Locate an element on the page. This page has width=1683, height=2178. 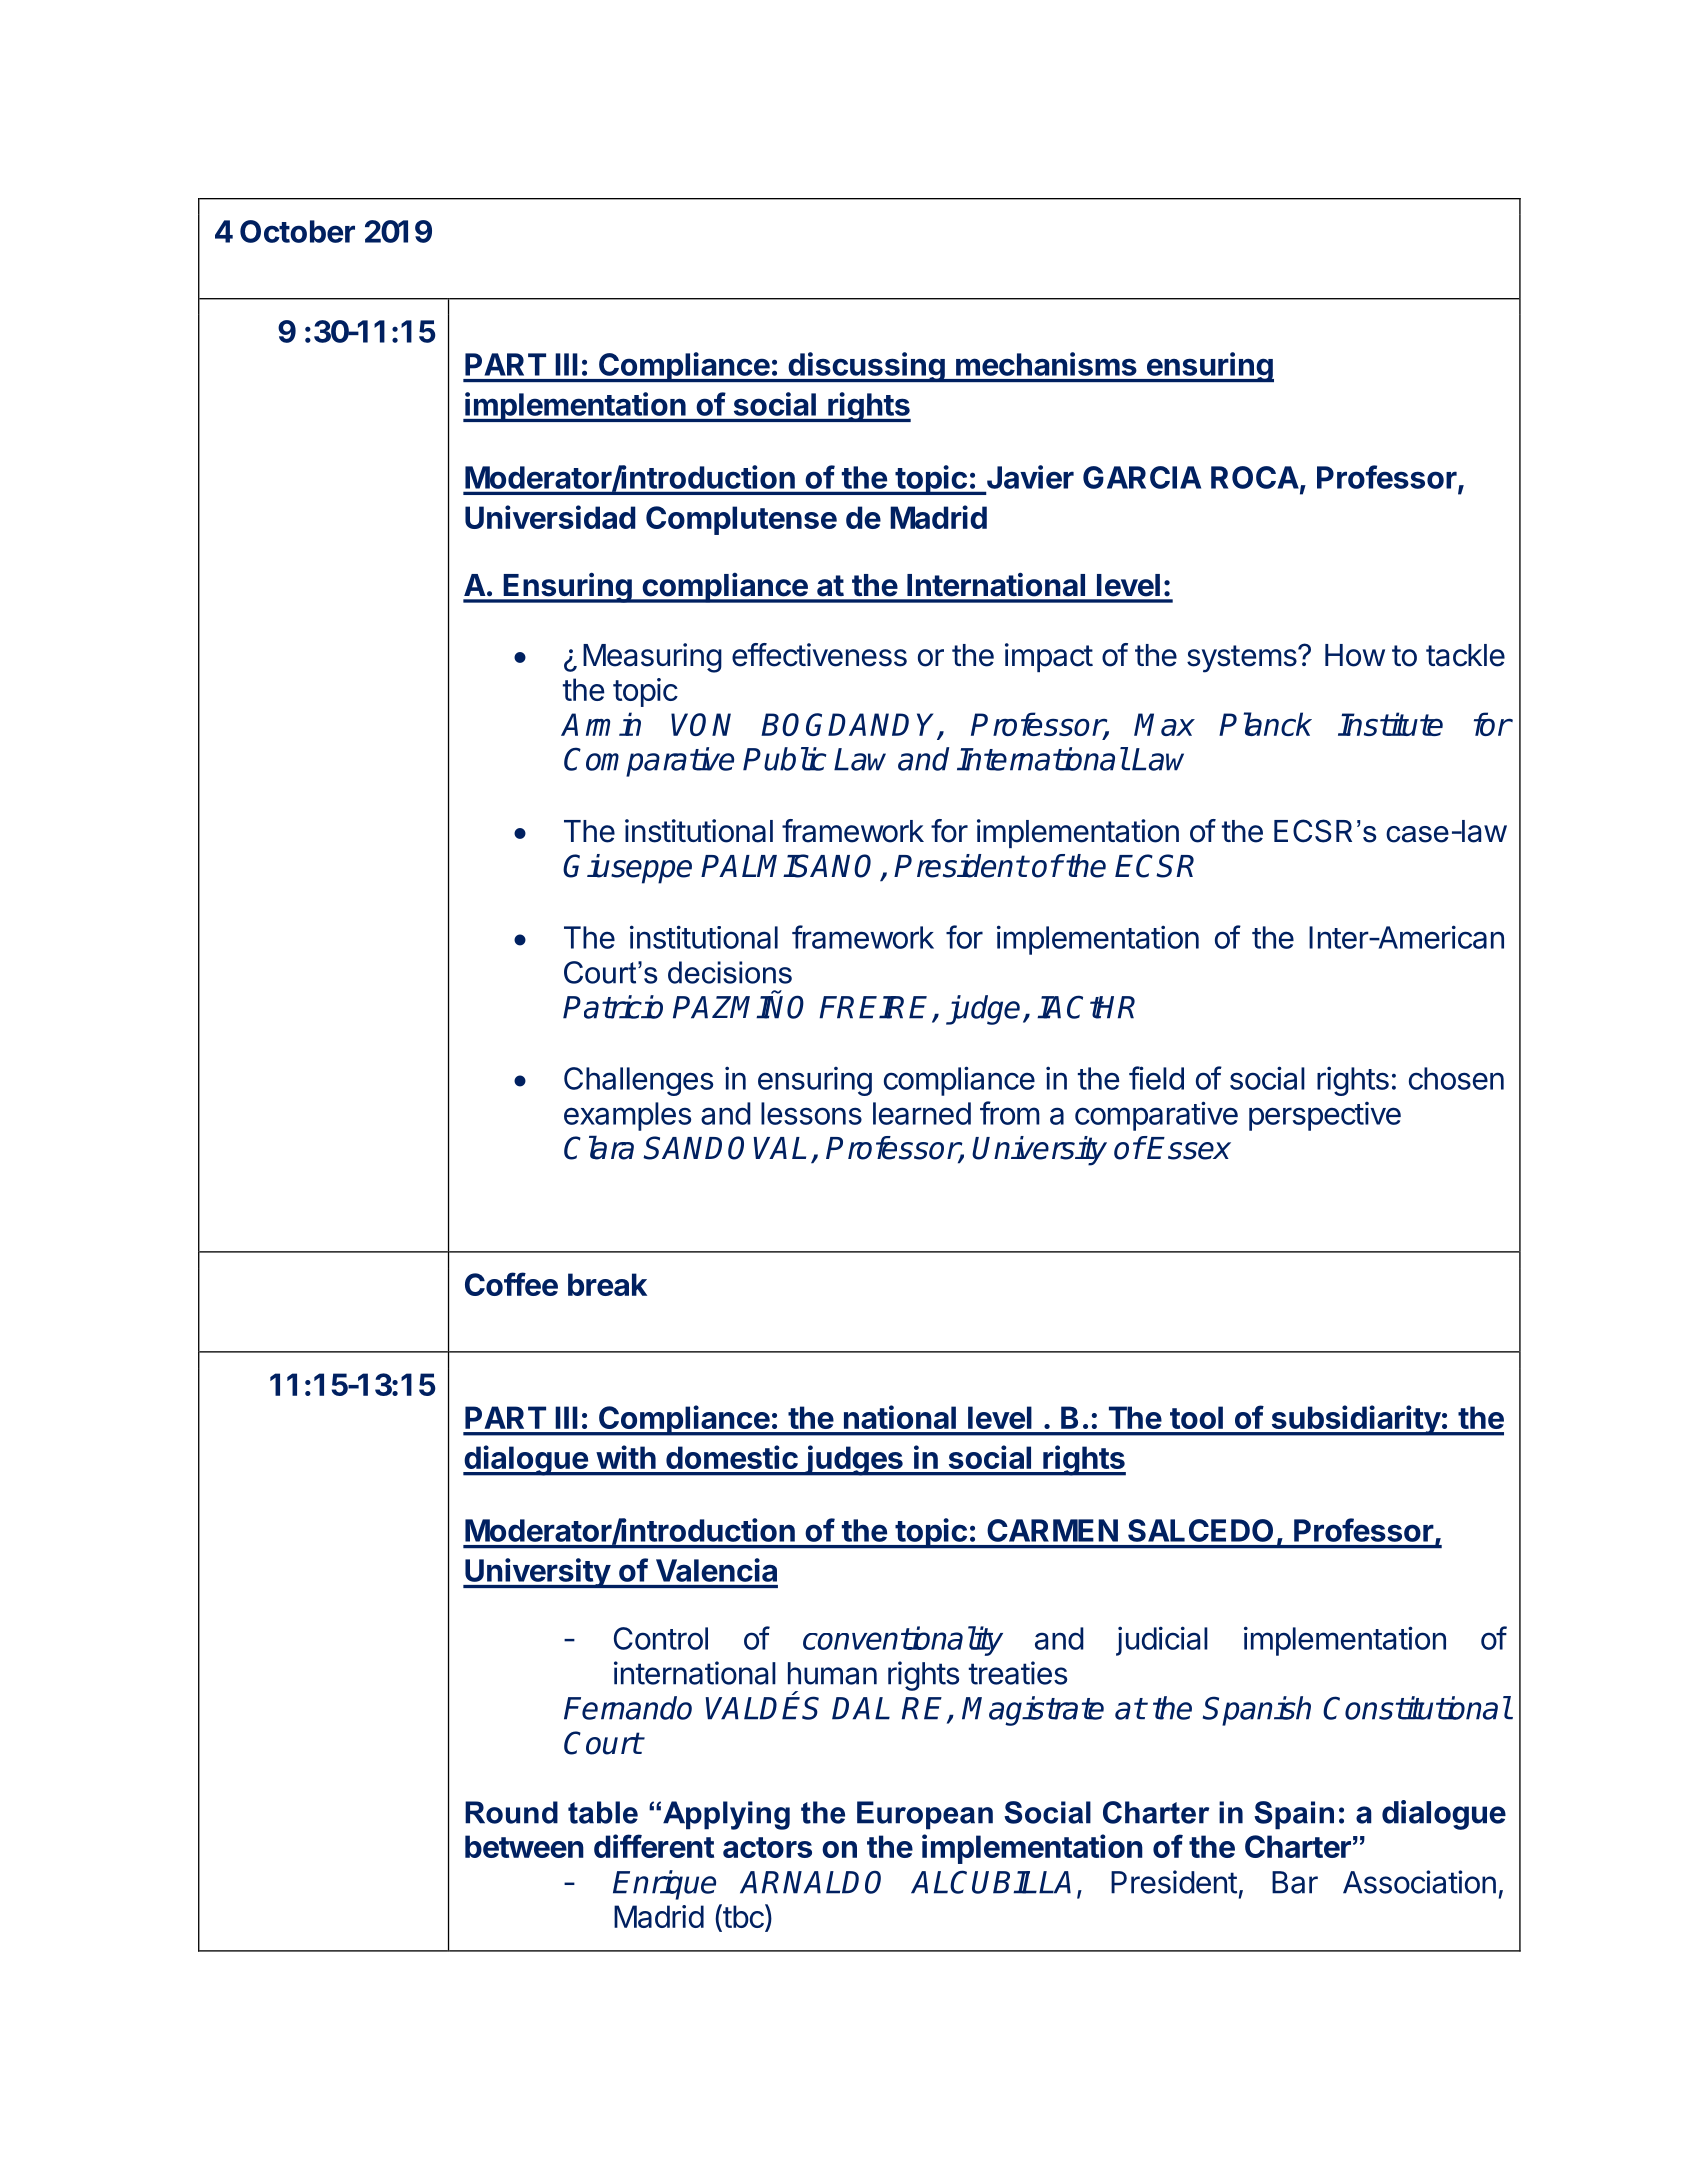
October is located at coordinates (297, 231).
